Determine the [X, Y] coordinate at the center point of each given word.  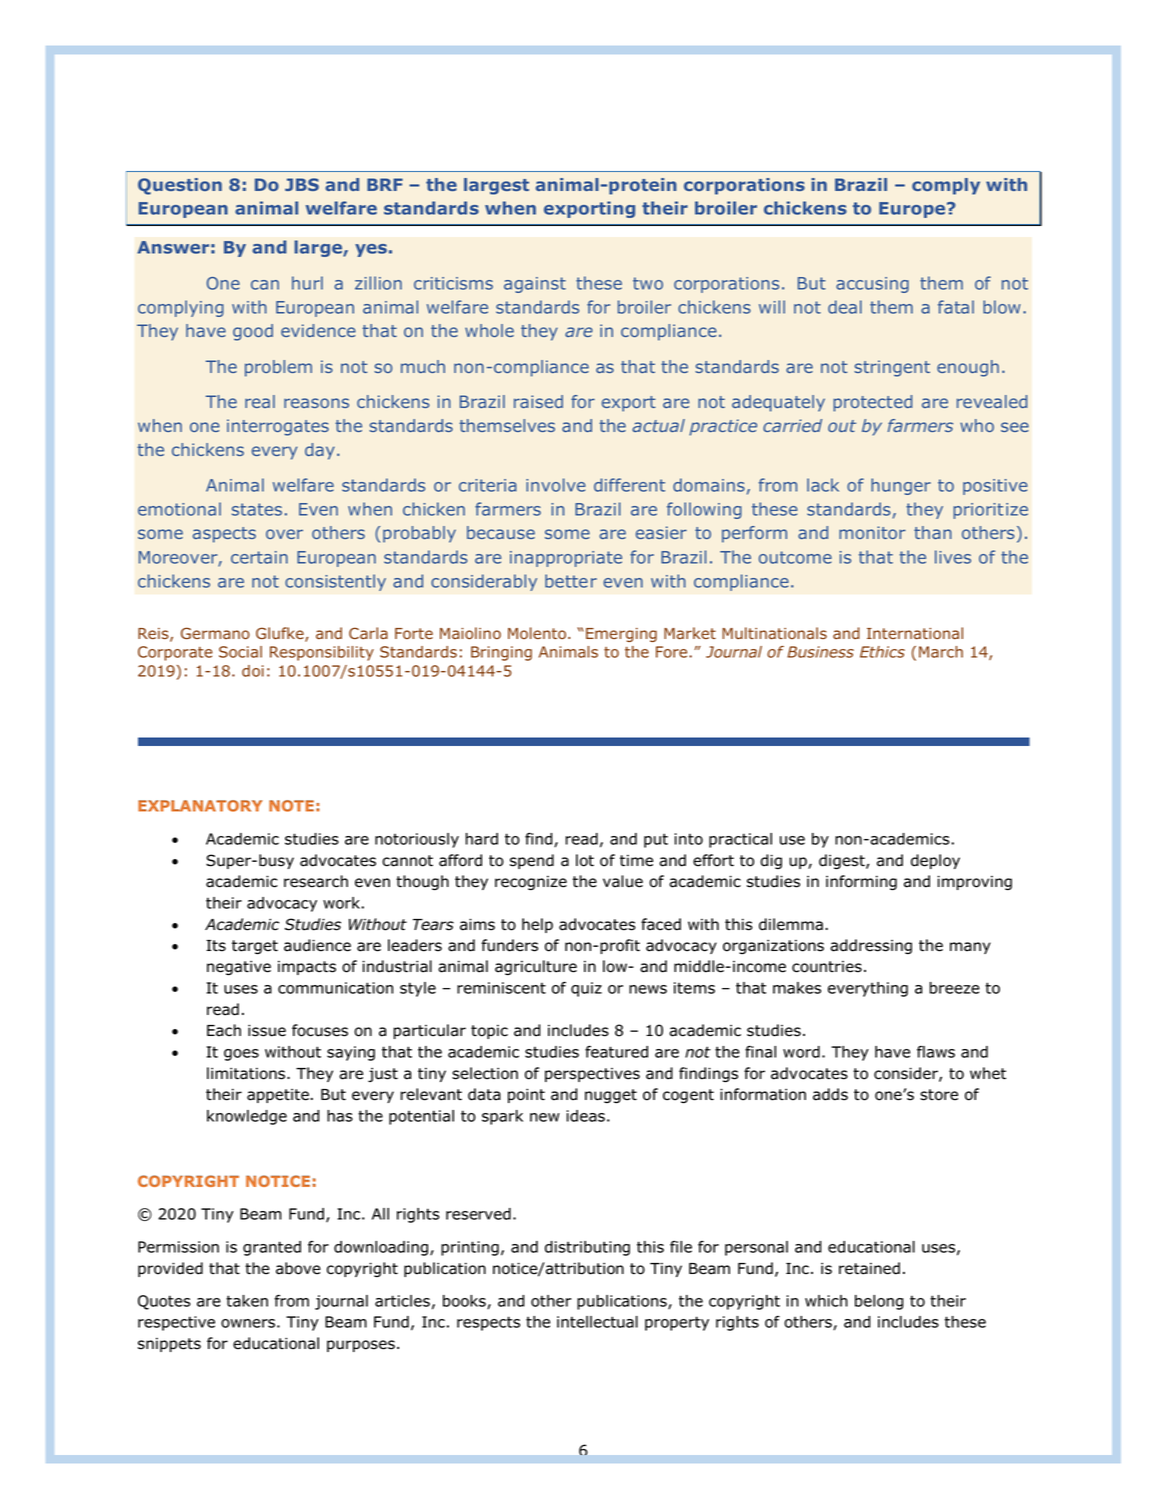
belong [879, 1302]
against [535, 285]
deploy [935, 861]
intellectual [597, 1322]
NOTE [291, 806]
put [656, 840]
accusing [872, 285]
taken [247, 1301]
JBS [302, 184]
